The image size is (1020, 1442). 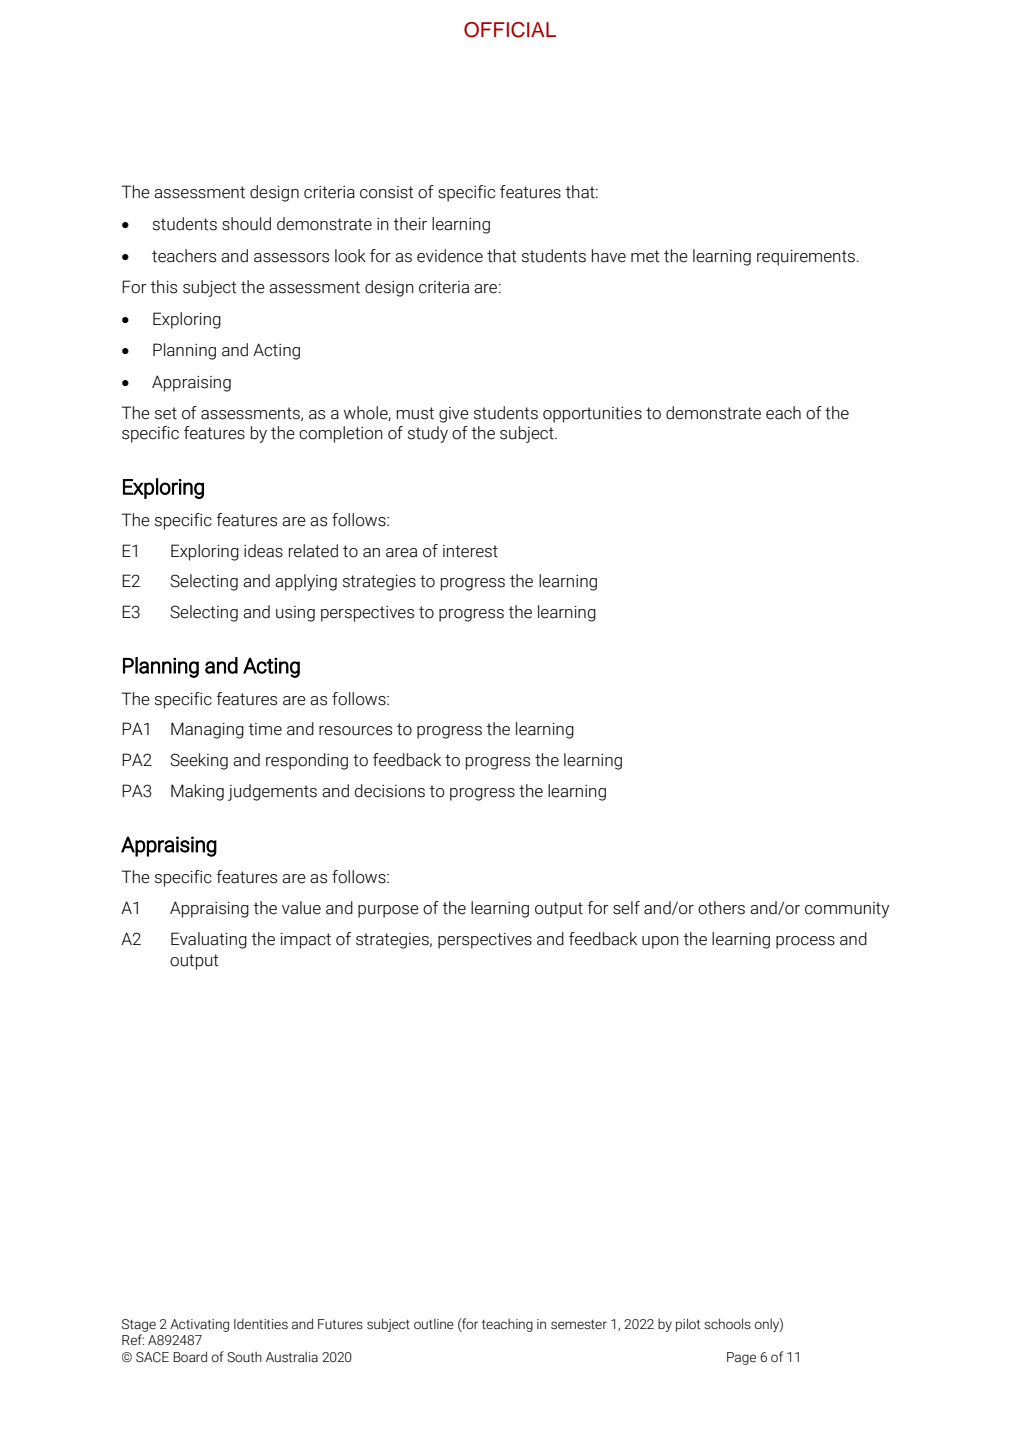 What do you see at coordinates (199, 1325) in the screenshot?
I see `Activating` at bounding box center [199, 1325].
